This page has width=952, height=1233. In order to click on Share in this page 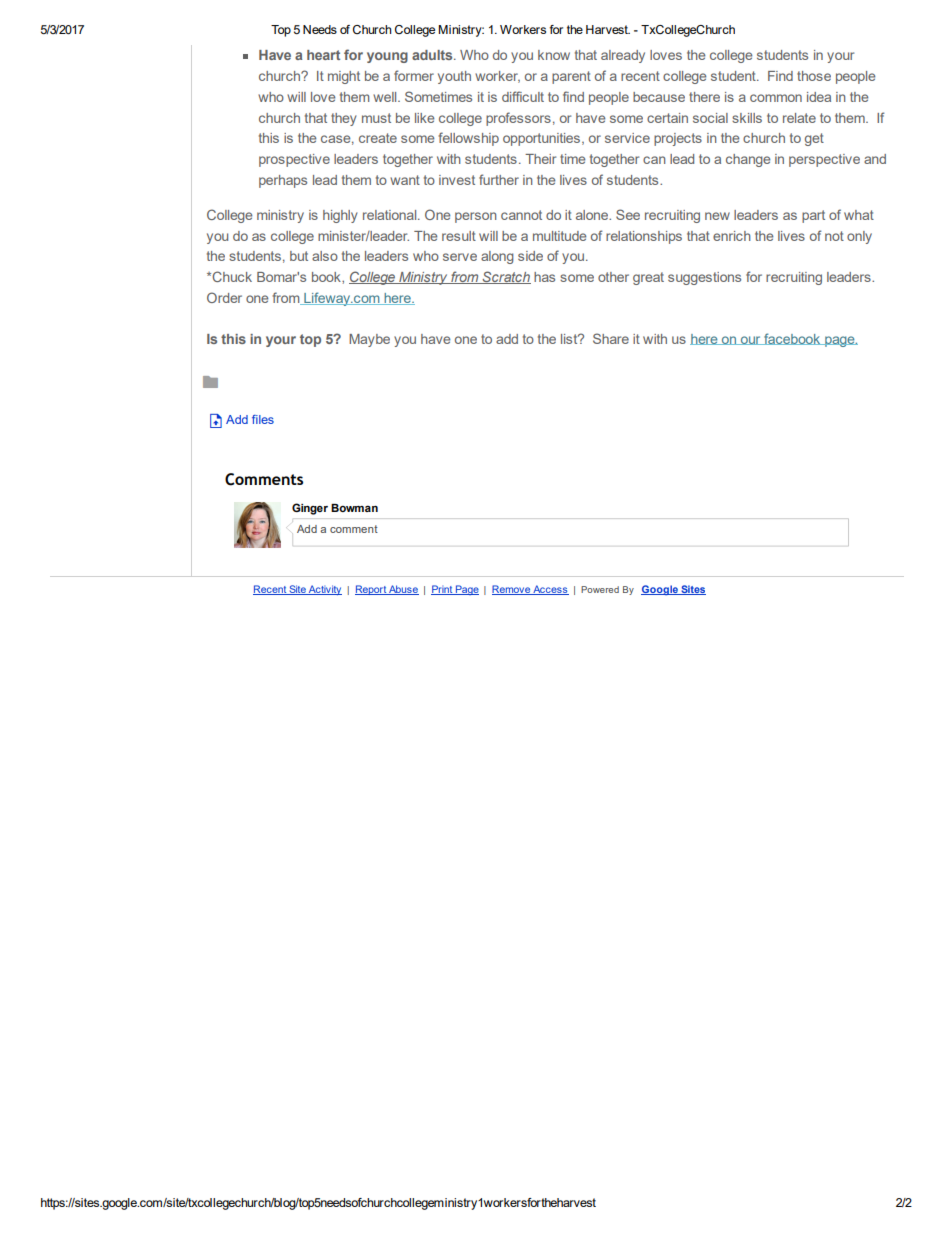, I will do `click(611, 338)`.
